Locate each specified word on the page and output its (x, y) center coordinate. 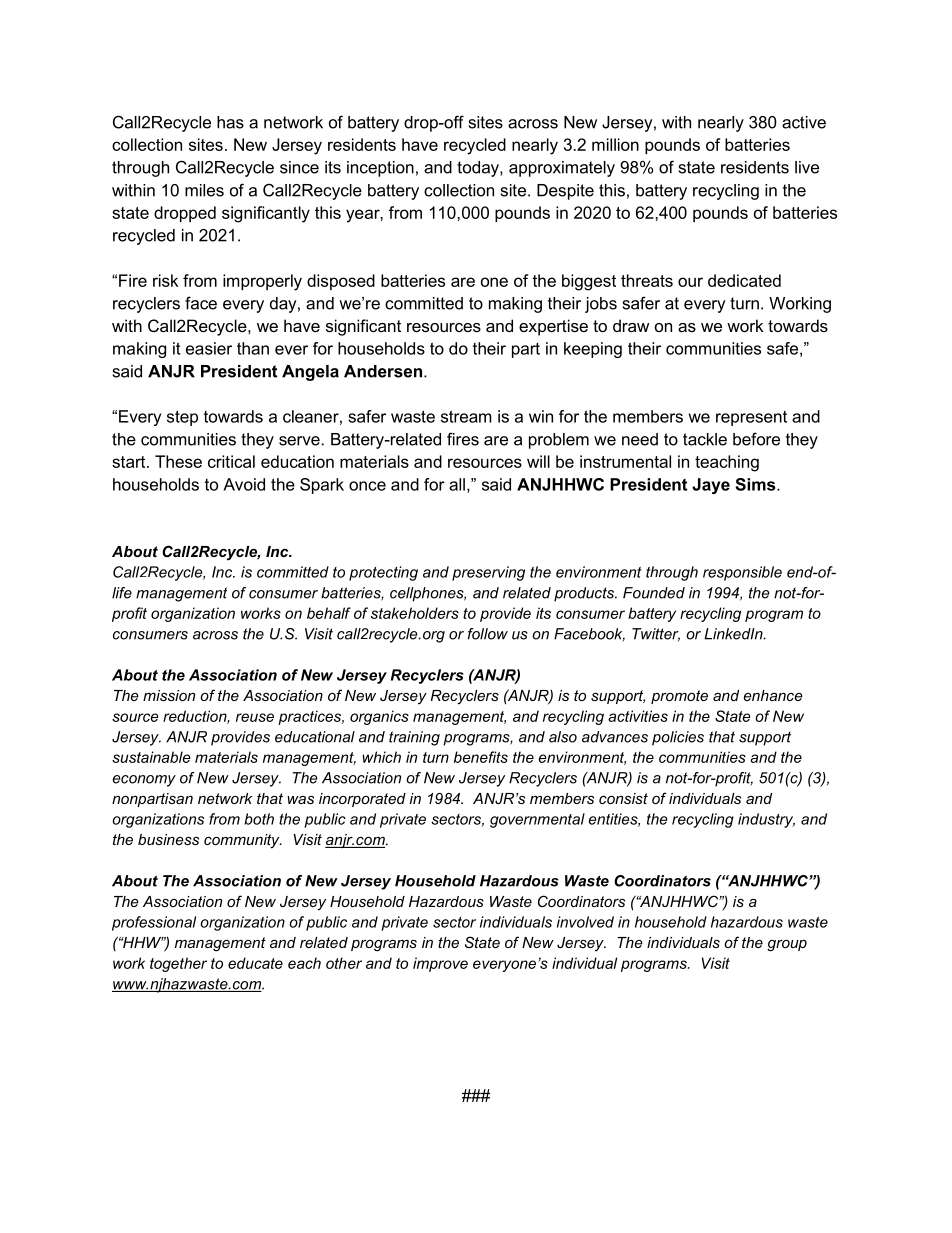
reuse (255, 717)
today (479, 169)
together (178, 964)
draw (631, 325)
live (807, 167)
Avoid (244, 484)
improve (440, 964)
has (230, 122)
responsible (742, 573)
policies (678, 738)
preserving (488, 573)
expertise (553, 327)
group (787, 946)
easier (209, 348)
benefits (481, 757)
